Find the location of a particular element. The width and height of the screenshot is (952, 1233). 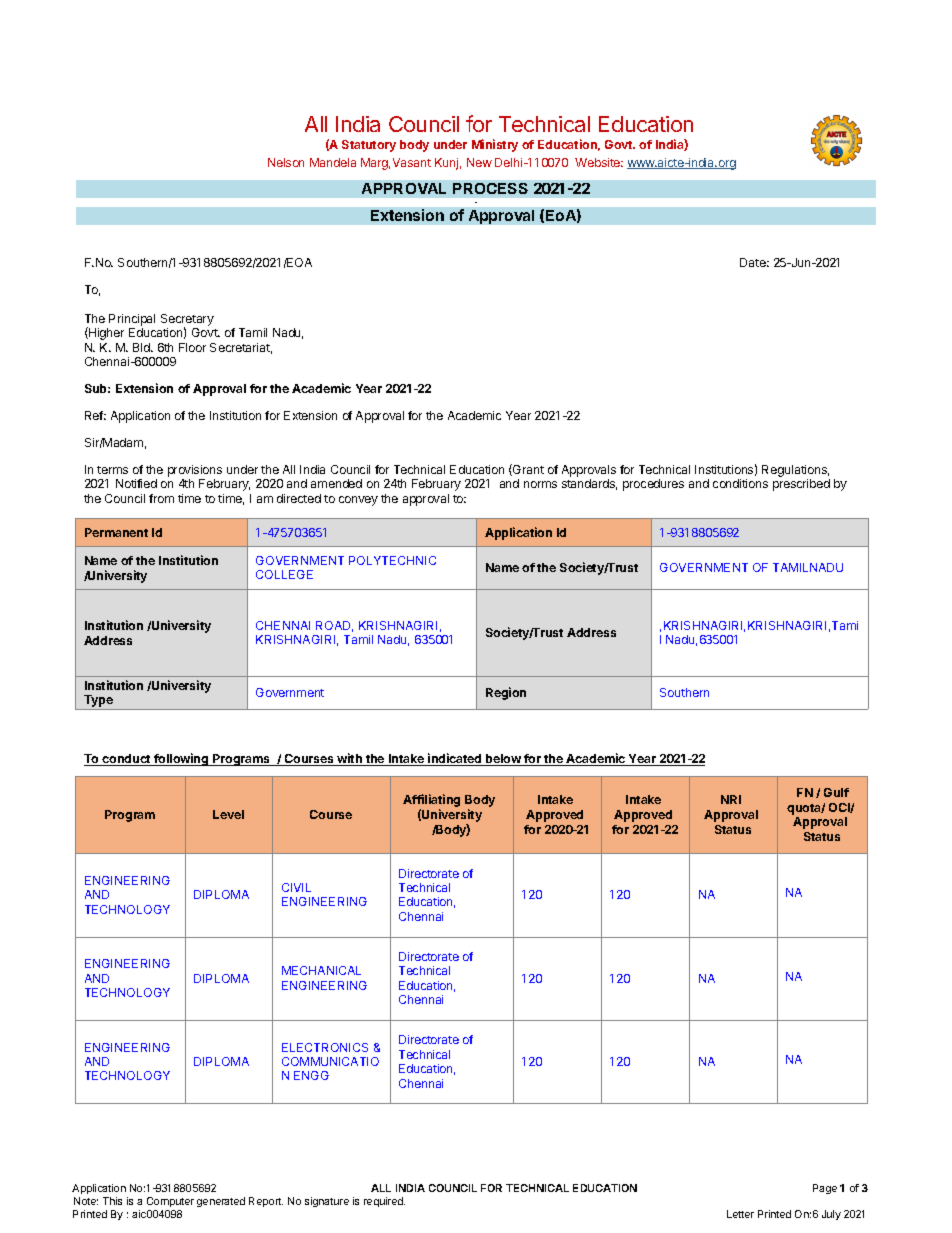

required is located at coordinates (384, 1202).
